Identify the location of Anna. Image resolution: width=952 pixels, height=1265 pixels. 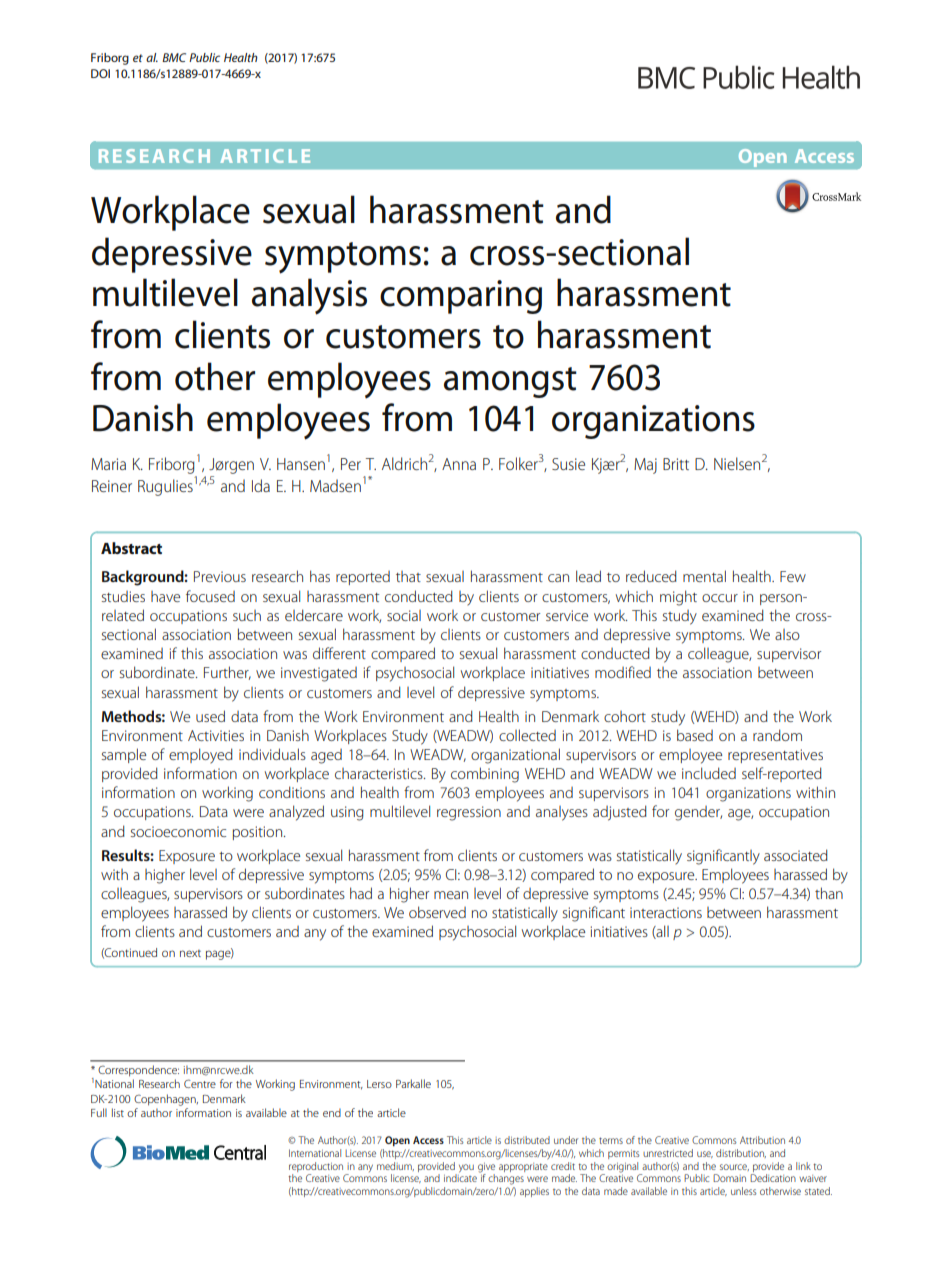
(459, 464).
